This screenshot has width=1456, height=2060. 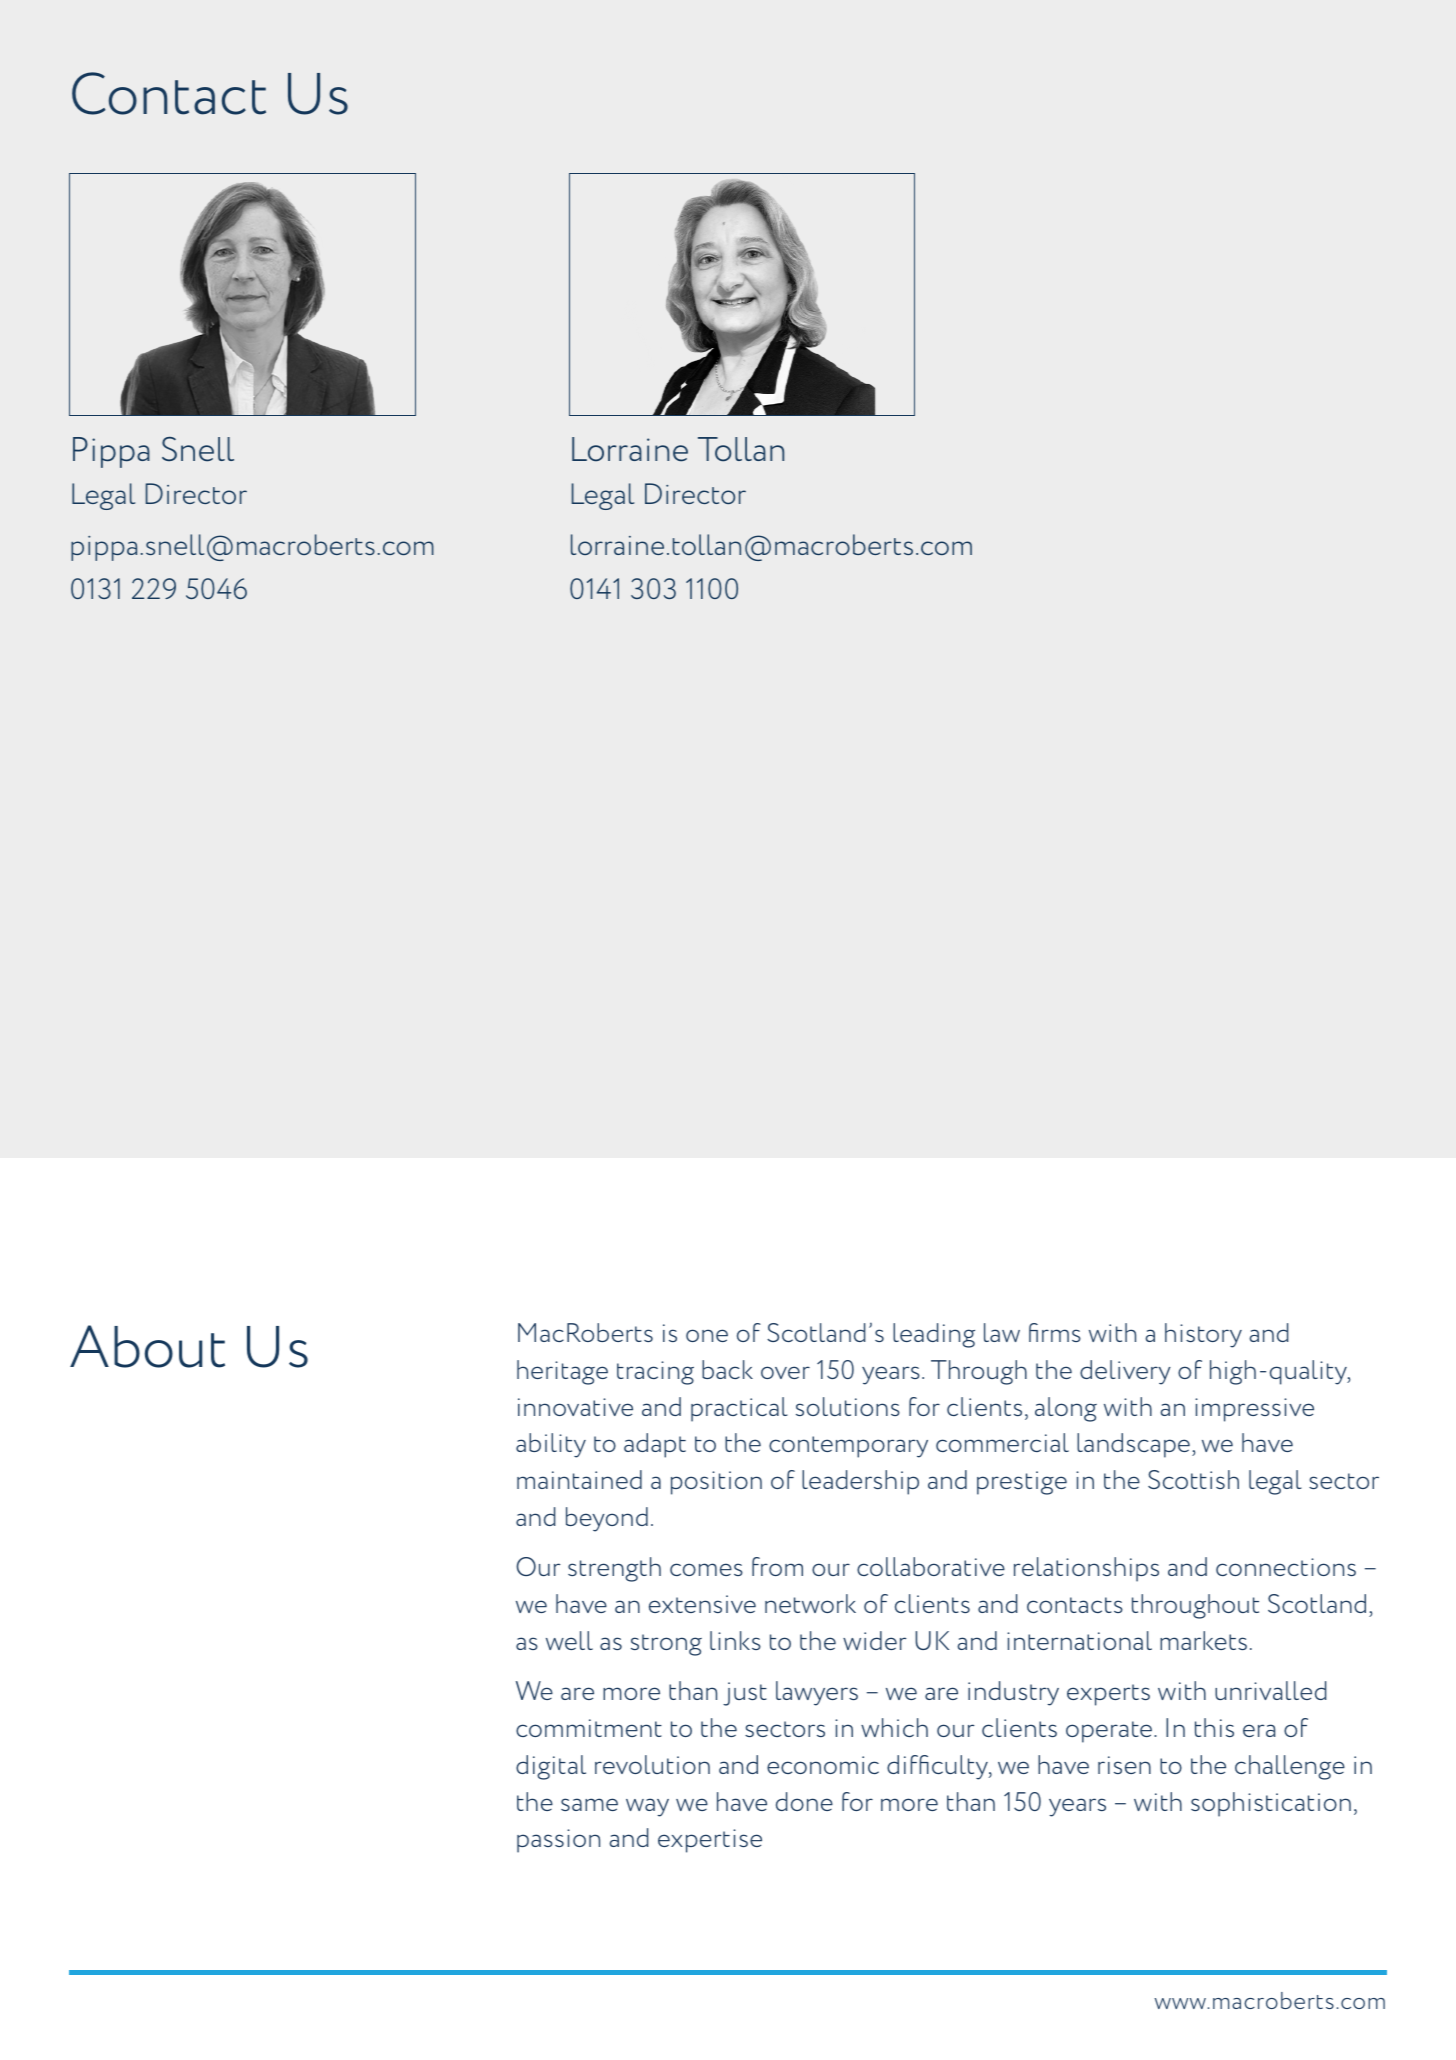 What do you see at coordinates (727, 1369) in the screenshot?
I see `back` at bounding box center [727, 1369].
